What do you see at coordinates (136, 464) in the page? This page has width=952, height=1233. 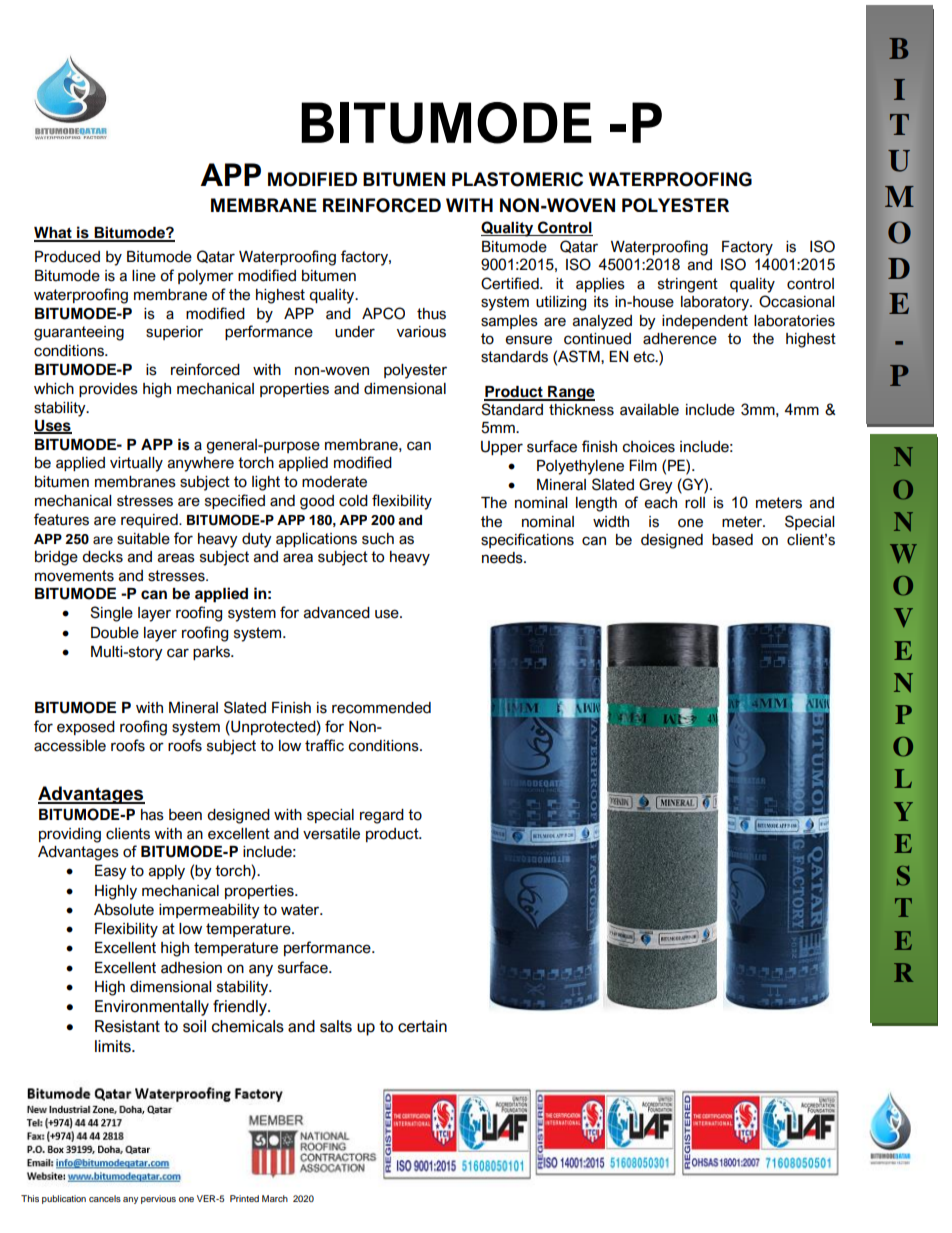 I see `virtually` at bounding box center [136, 464].
